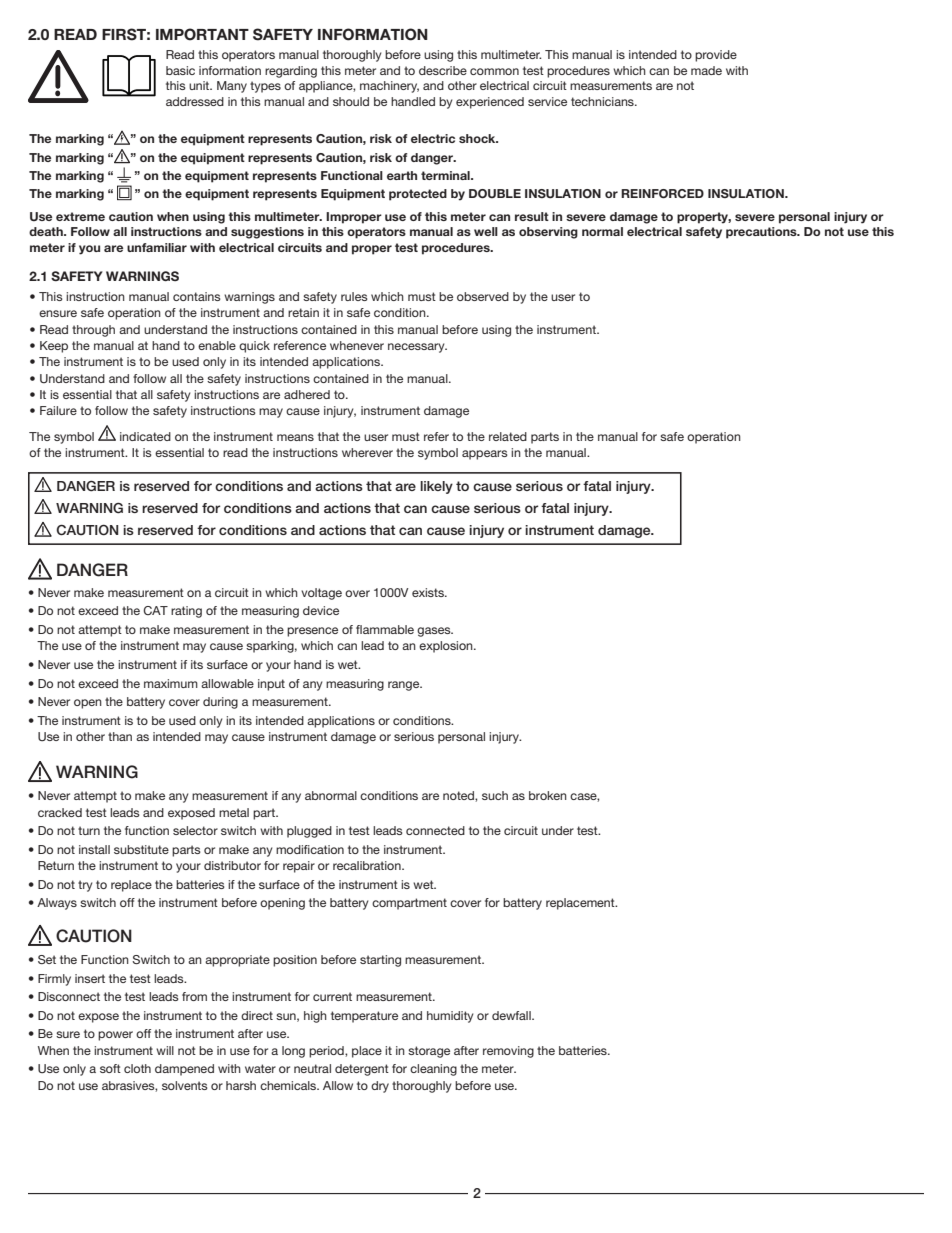 The image size is (952, 1233). What do you see at coordinates (137, 1068) in the image?
I see `cloth` at bounding box center [137, 1068].
